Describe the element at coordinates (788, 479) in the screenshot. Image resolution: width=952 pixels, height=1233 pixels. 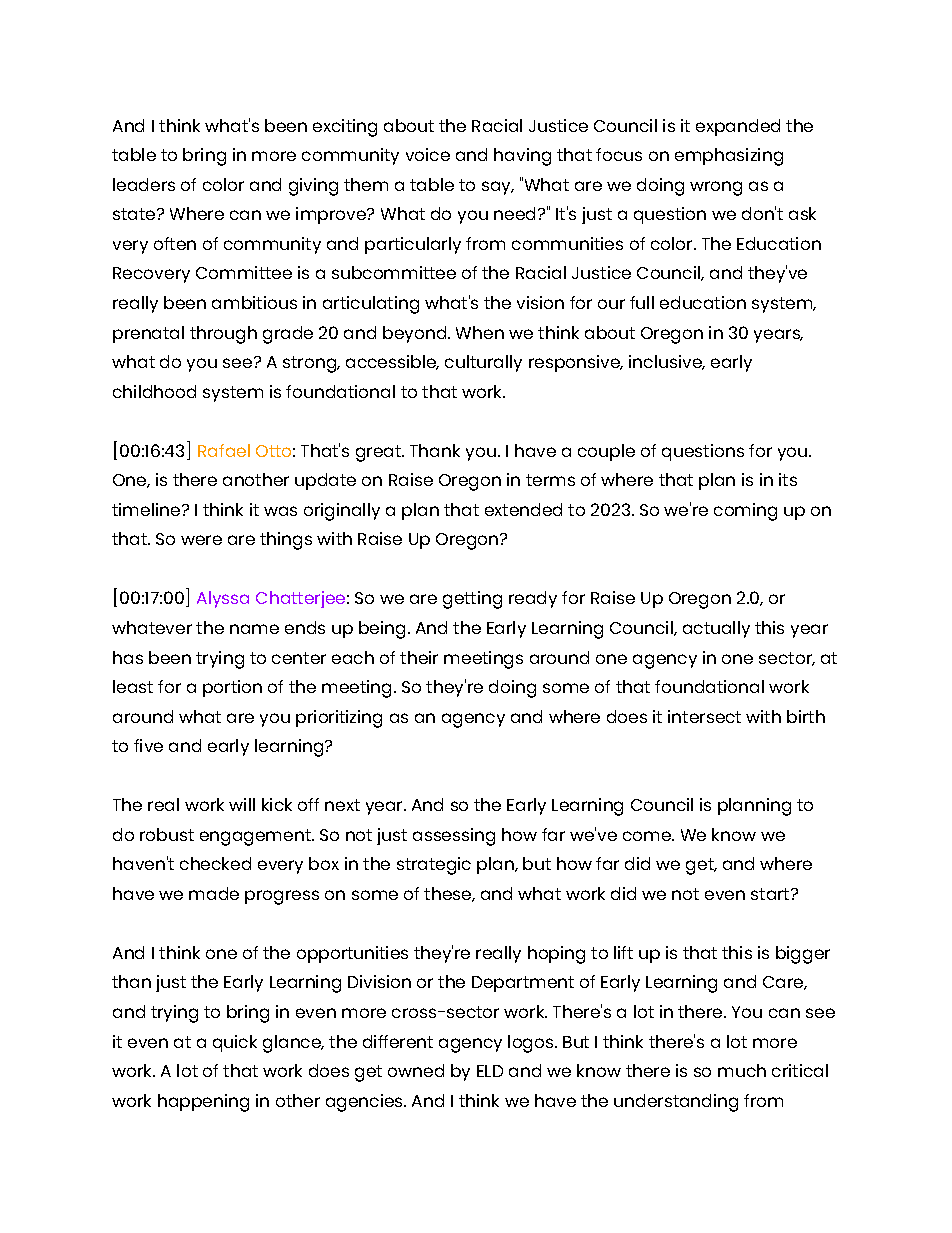
I see `its` at that location.
